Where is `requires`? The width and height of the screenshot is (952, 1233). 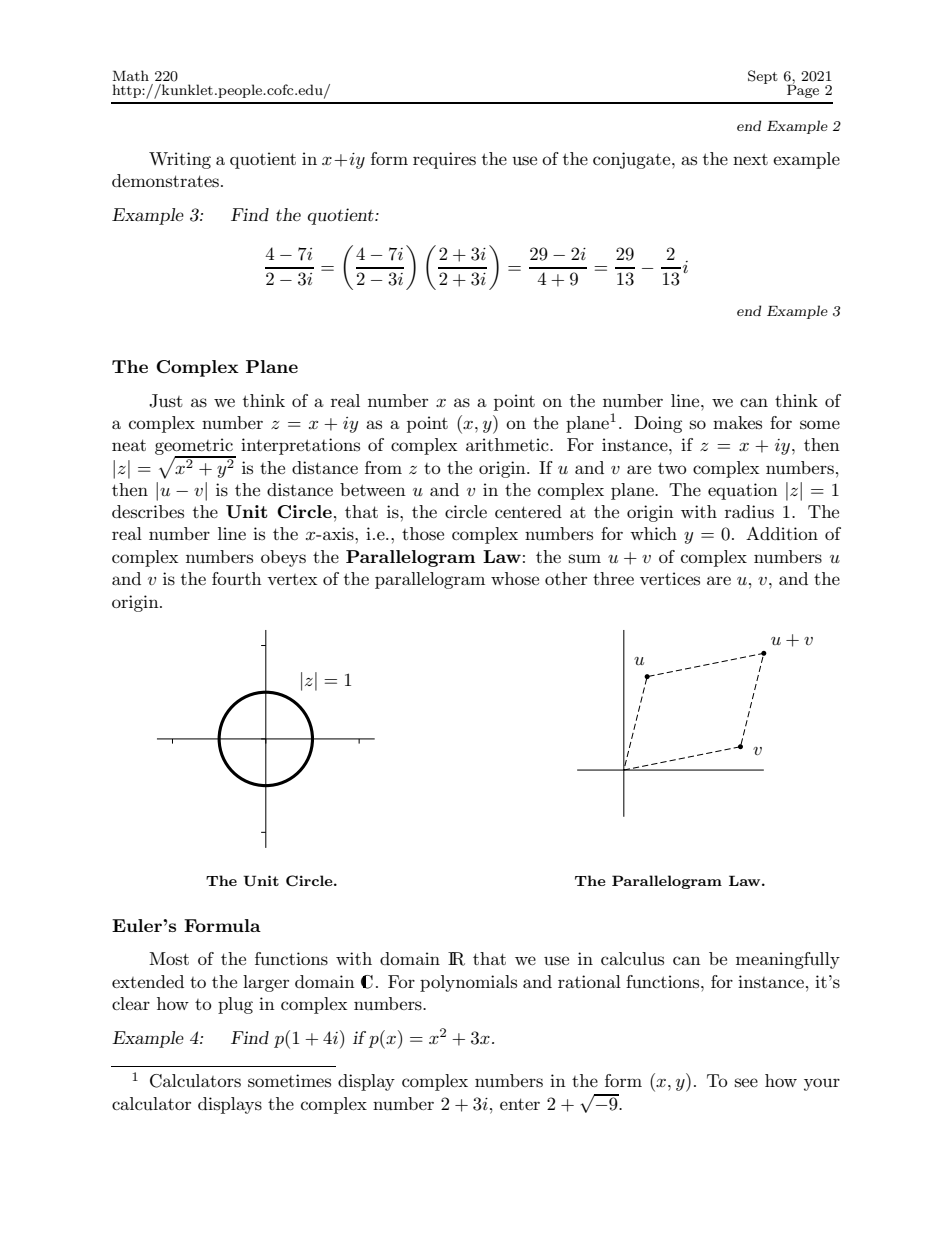 requires is located at coordinates (444, 160).
